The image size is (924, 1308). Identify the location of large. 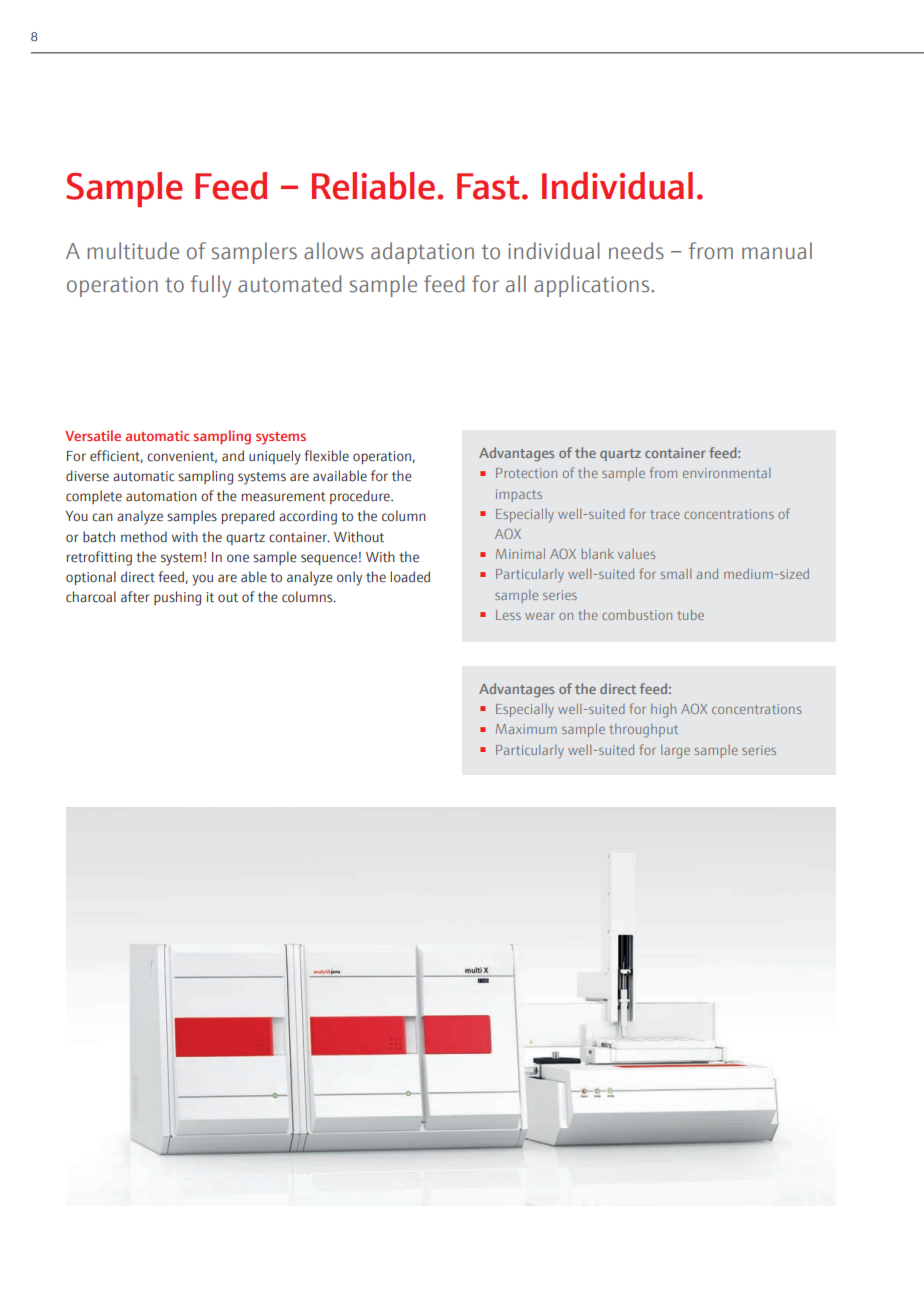
(675, 752).
